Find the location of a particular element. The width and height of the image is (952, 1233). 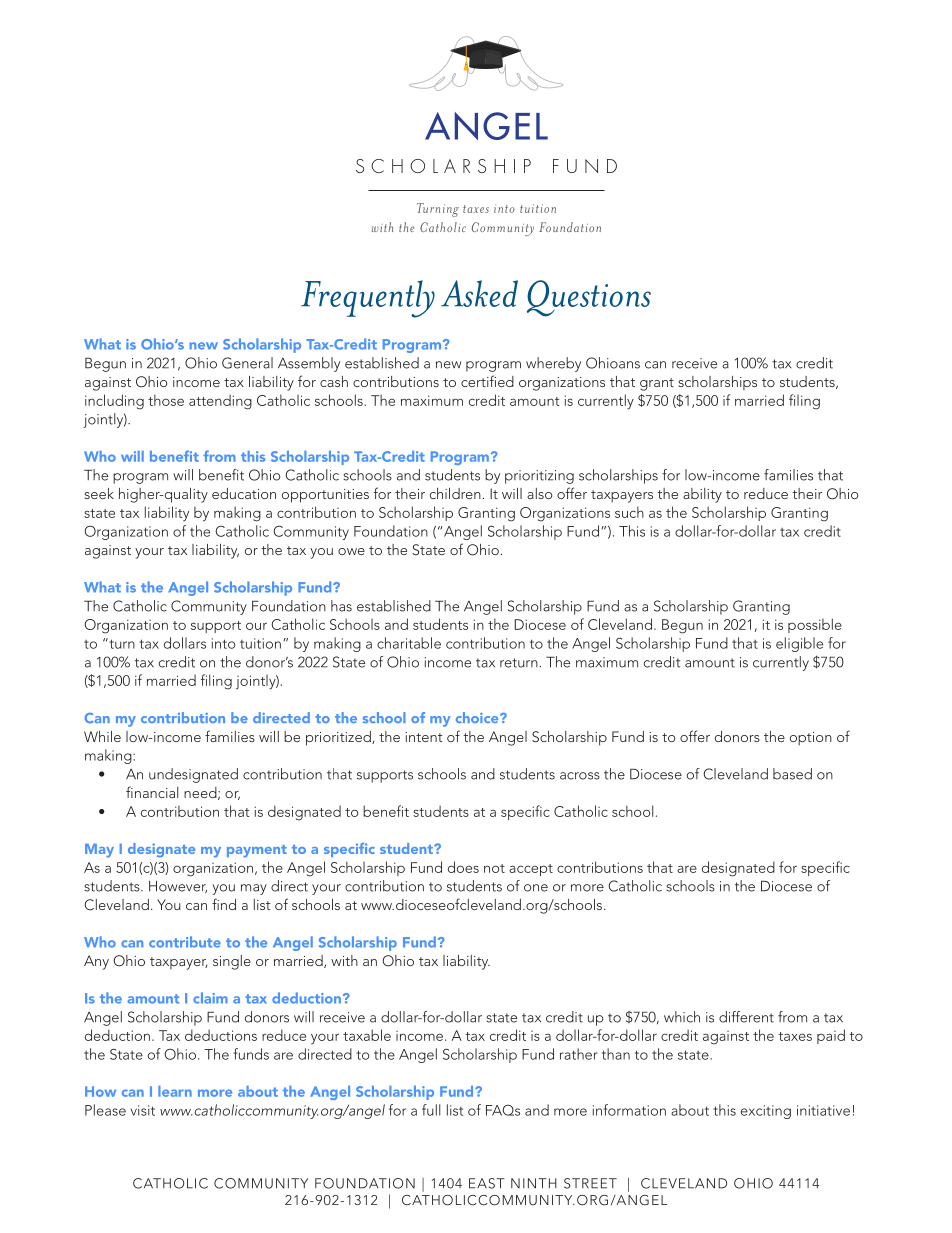

visit is located at coordinates (143, 1110).
